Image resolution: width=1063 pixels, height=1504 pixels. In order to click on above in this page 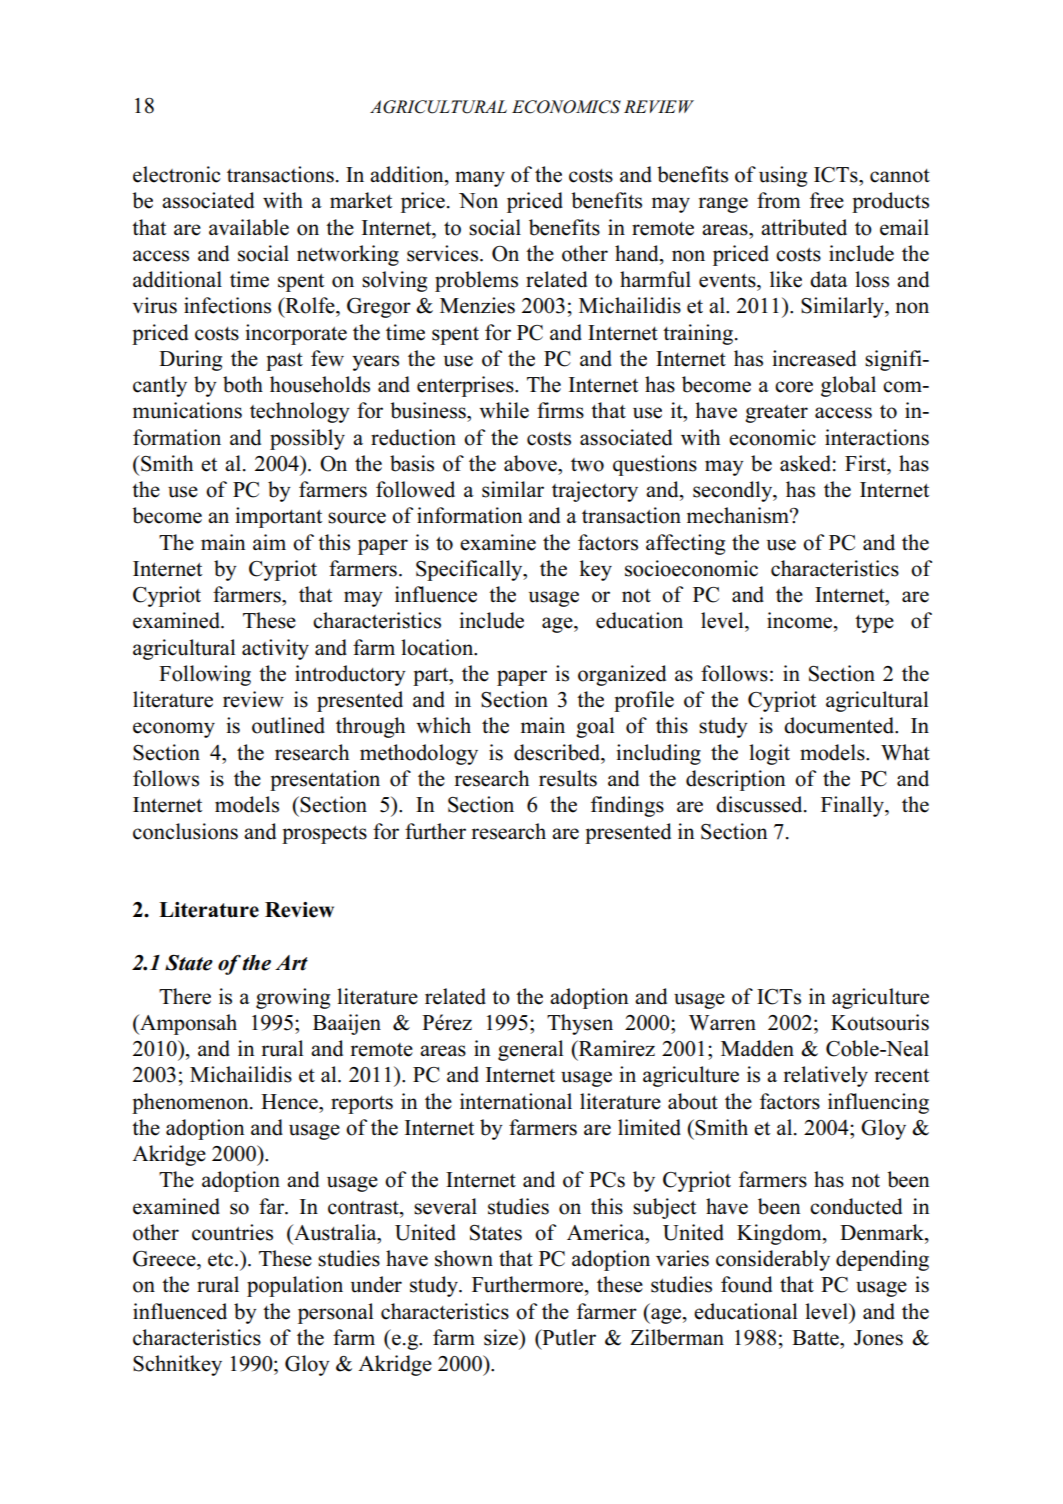, I will do `click(531, 463)`.
